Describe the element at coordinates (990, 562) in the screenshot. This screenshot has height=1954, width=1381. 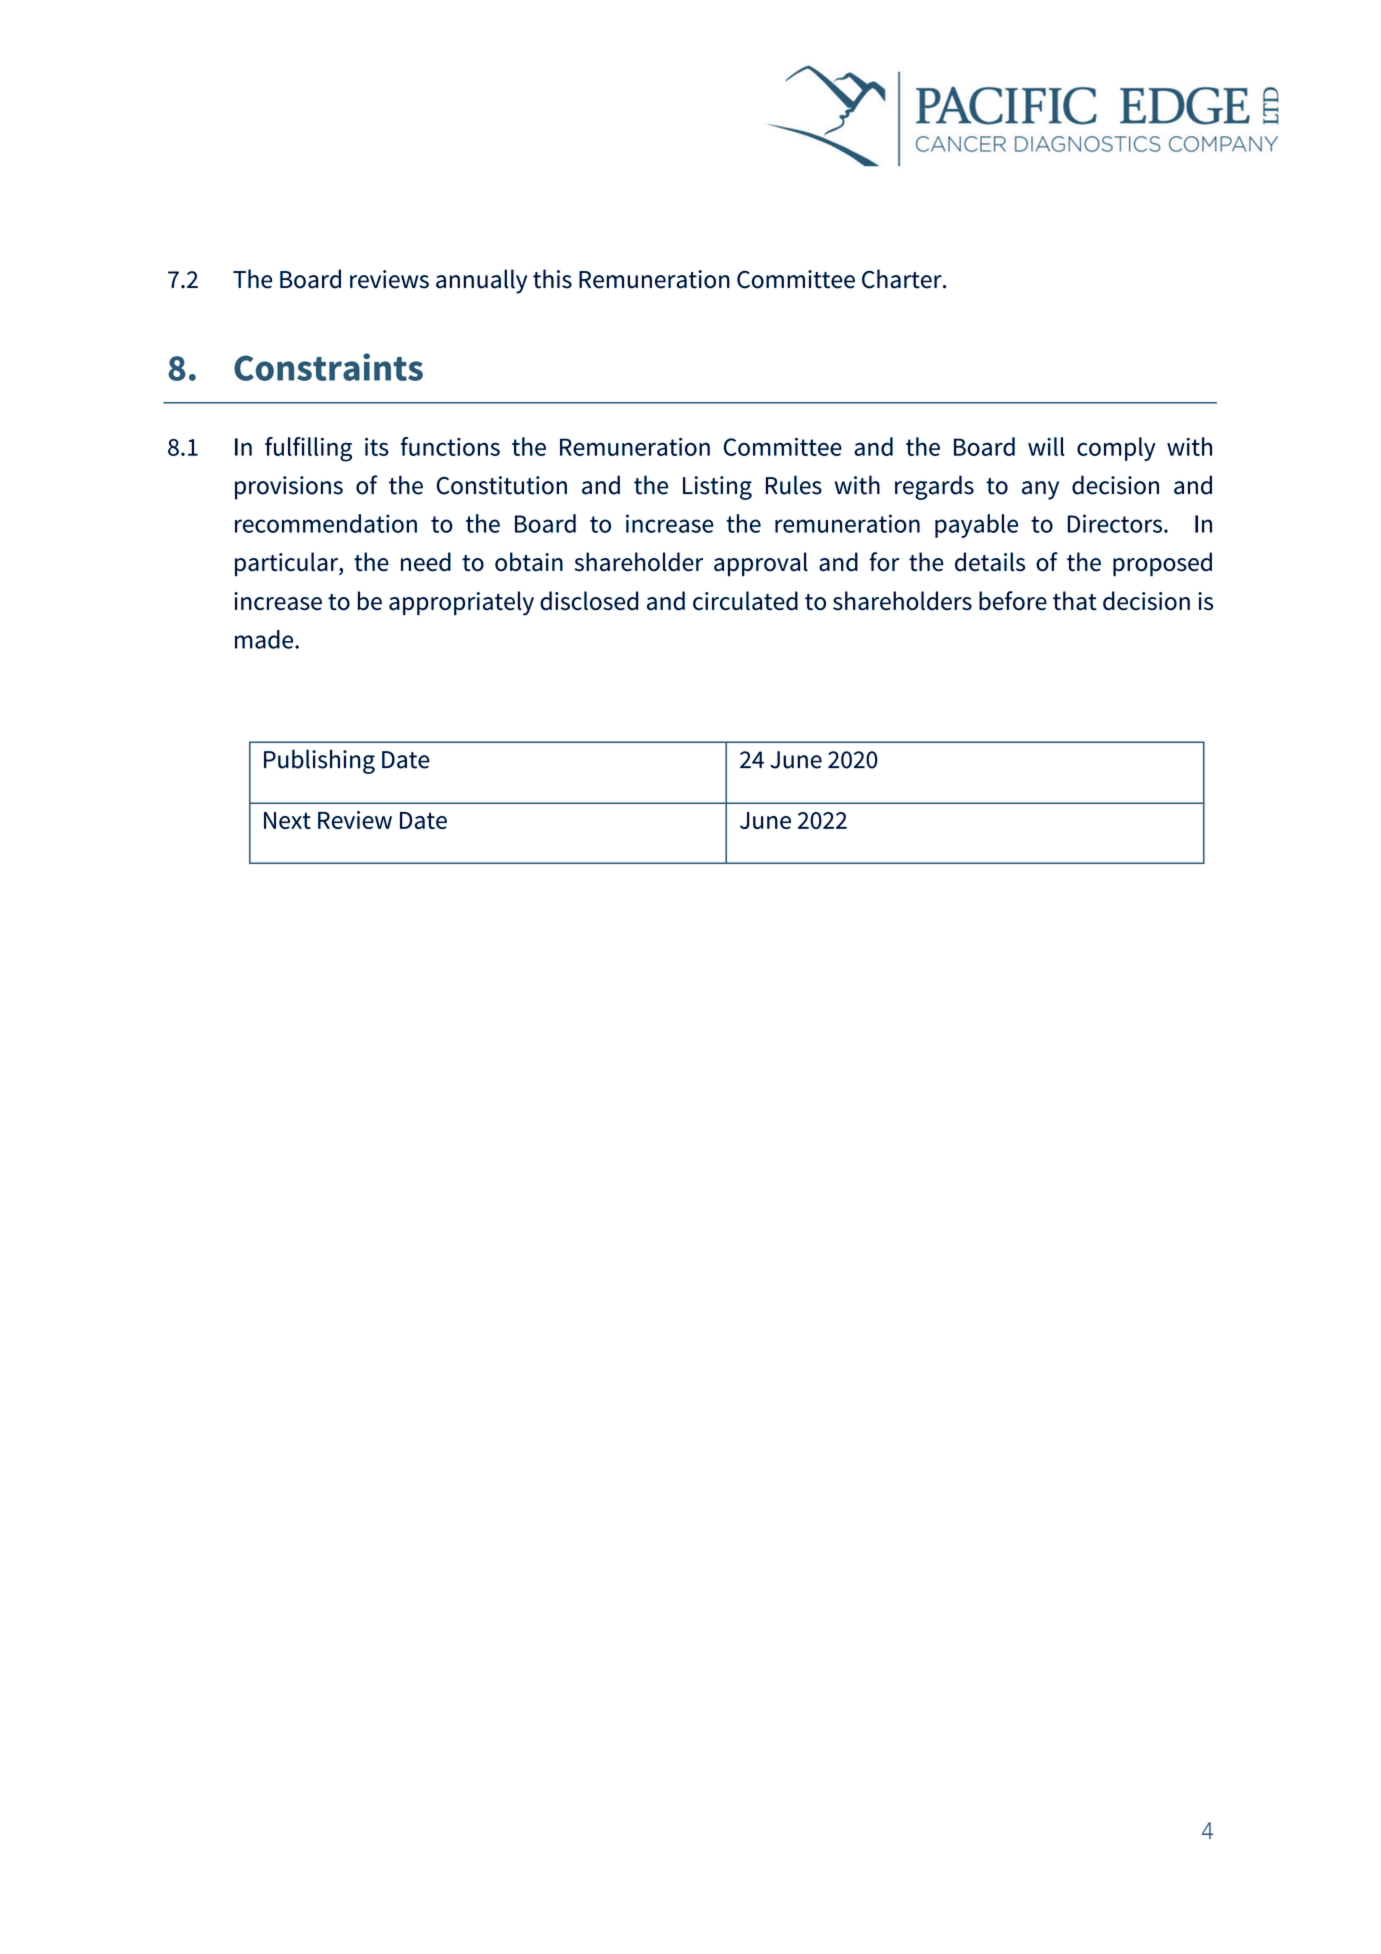
I see `details` at that location.
